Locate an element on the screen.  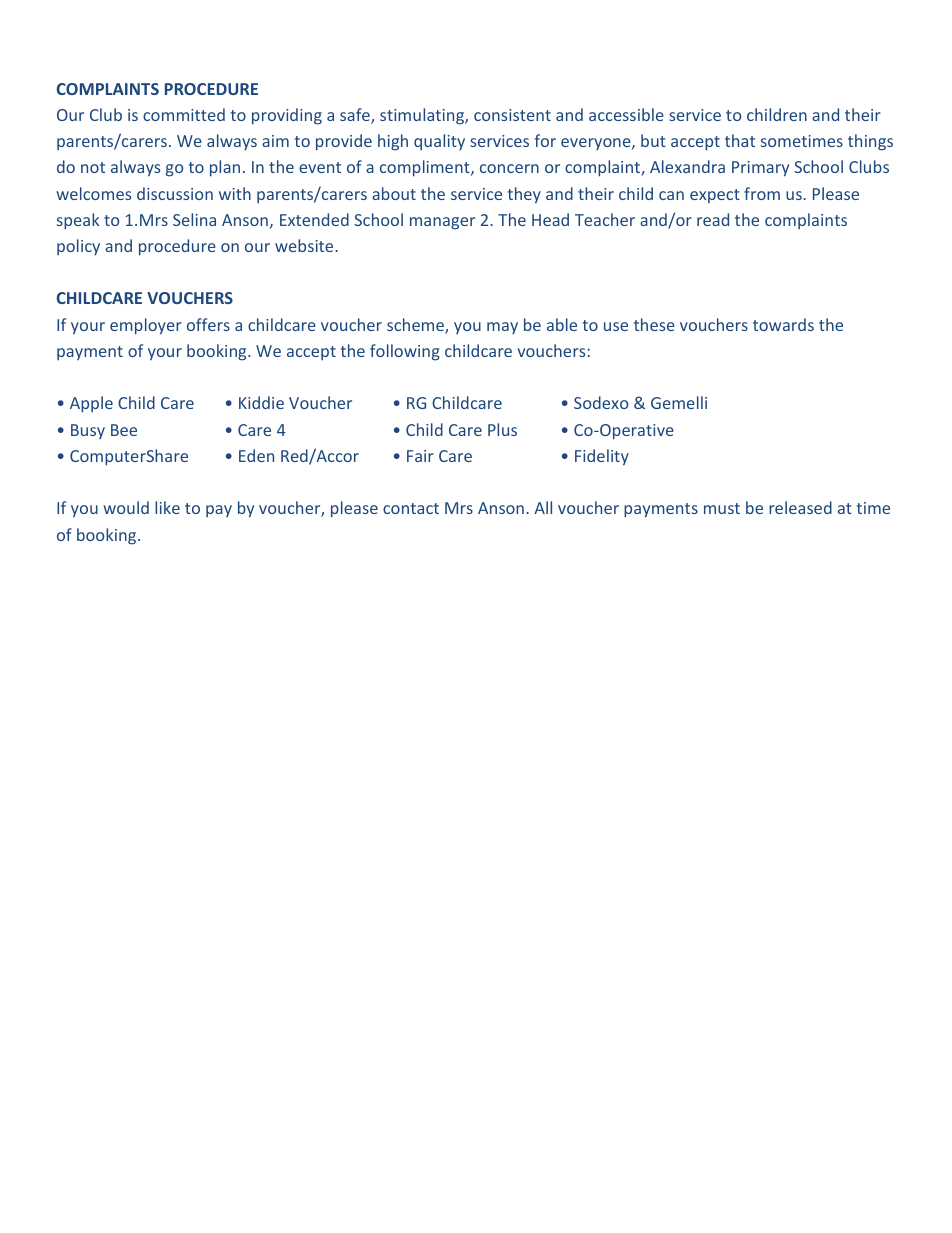
towards is located at coordinates (783, 324).
